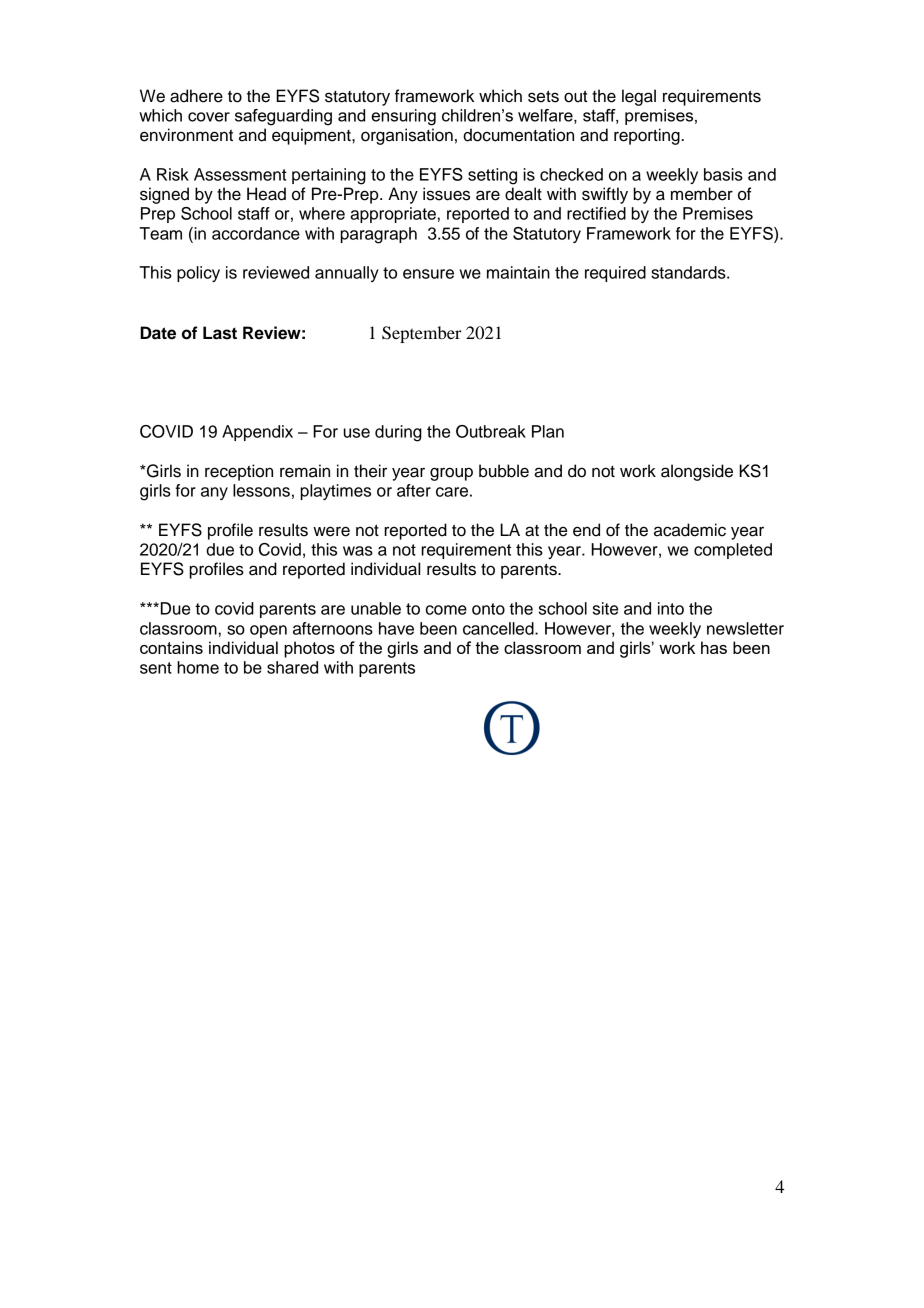  I want to click on has, so click(714, 647).
